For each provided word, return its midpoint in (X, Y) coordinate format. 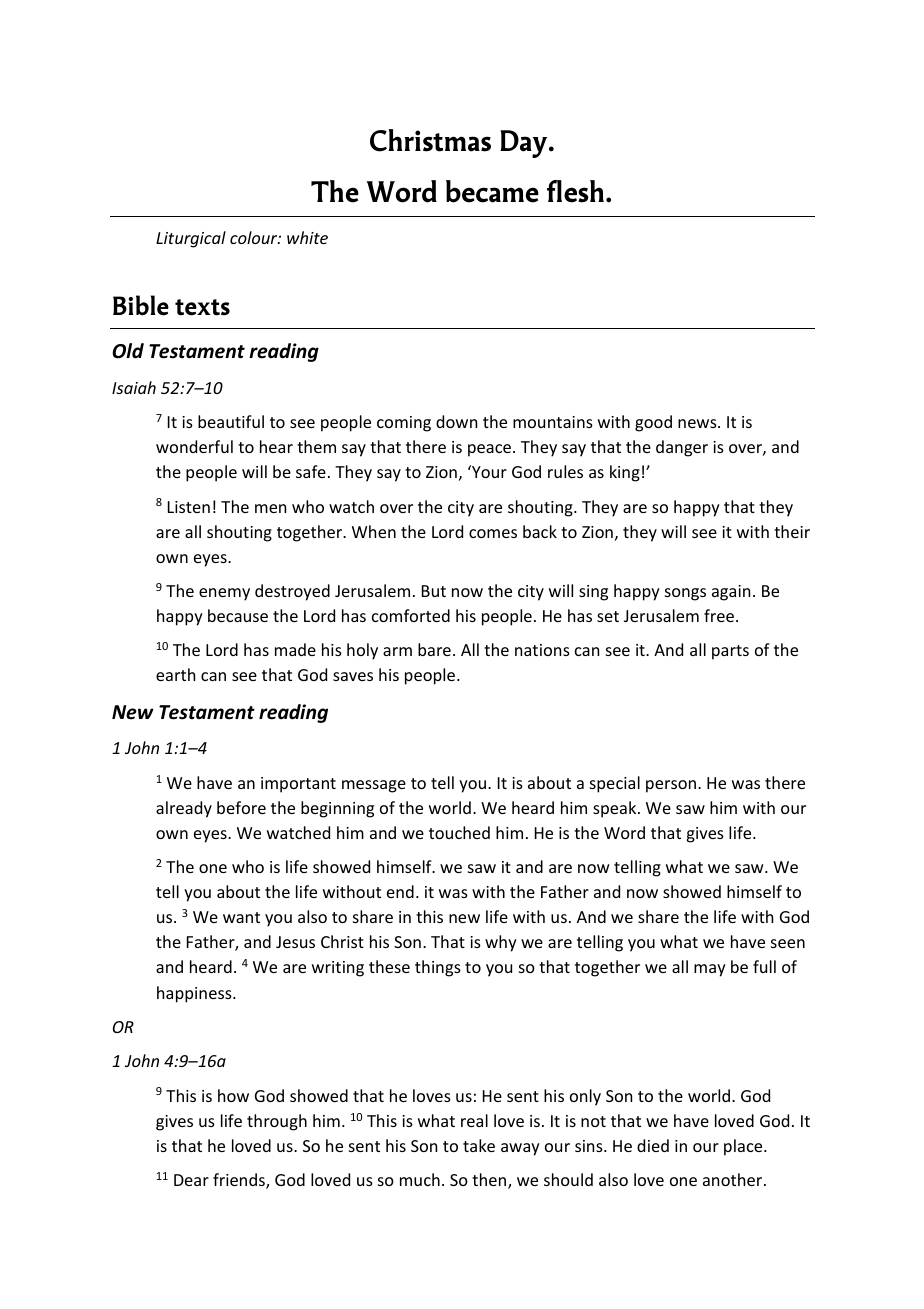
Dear (191, 1180)
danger (682, 448)
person (671, 786)
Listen (189, 507)
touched (459, 832)
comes (493, 533)
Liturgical (191, 239)
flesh (575, 191)
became (492, 191)
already (184, 809)
